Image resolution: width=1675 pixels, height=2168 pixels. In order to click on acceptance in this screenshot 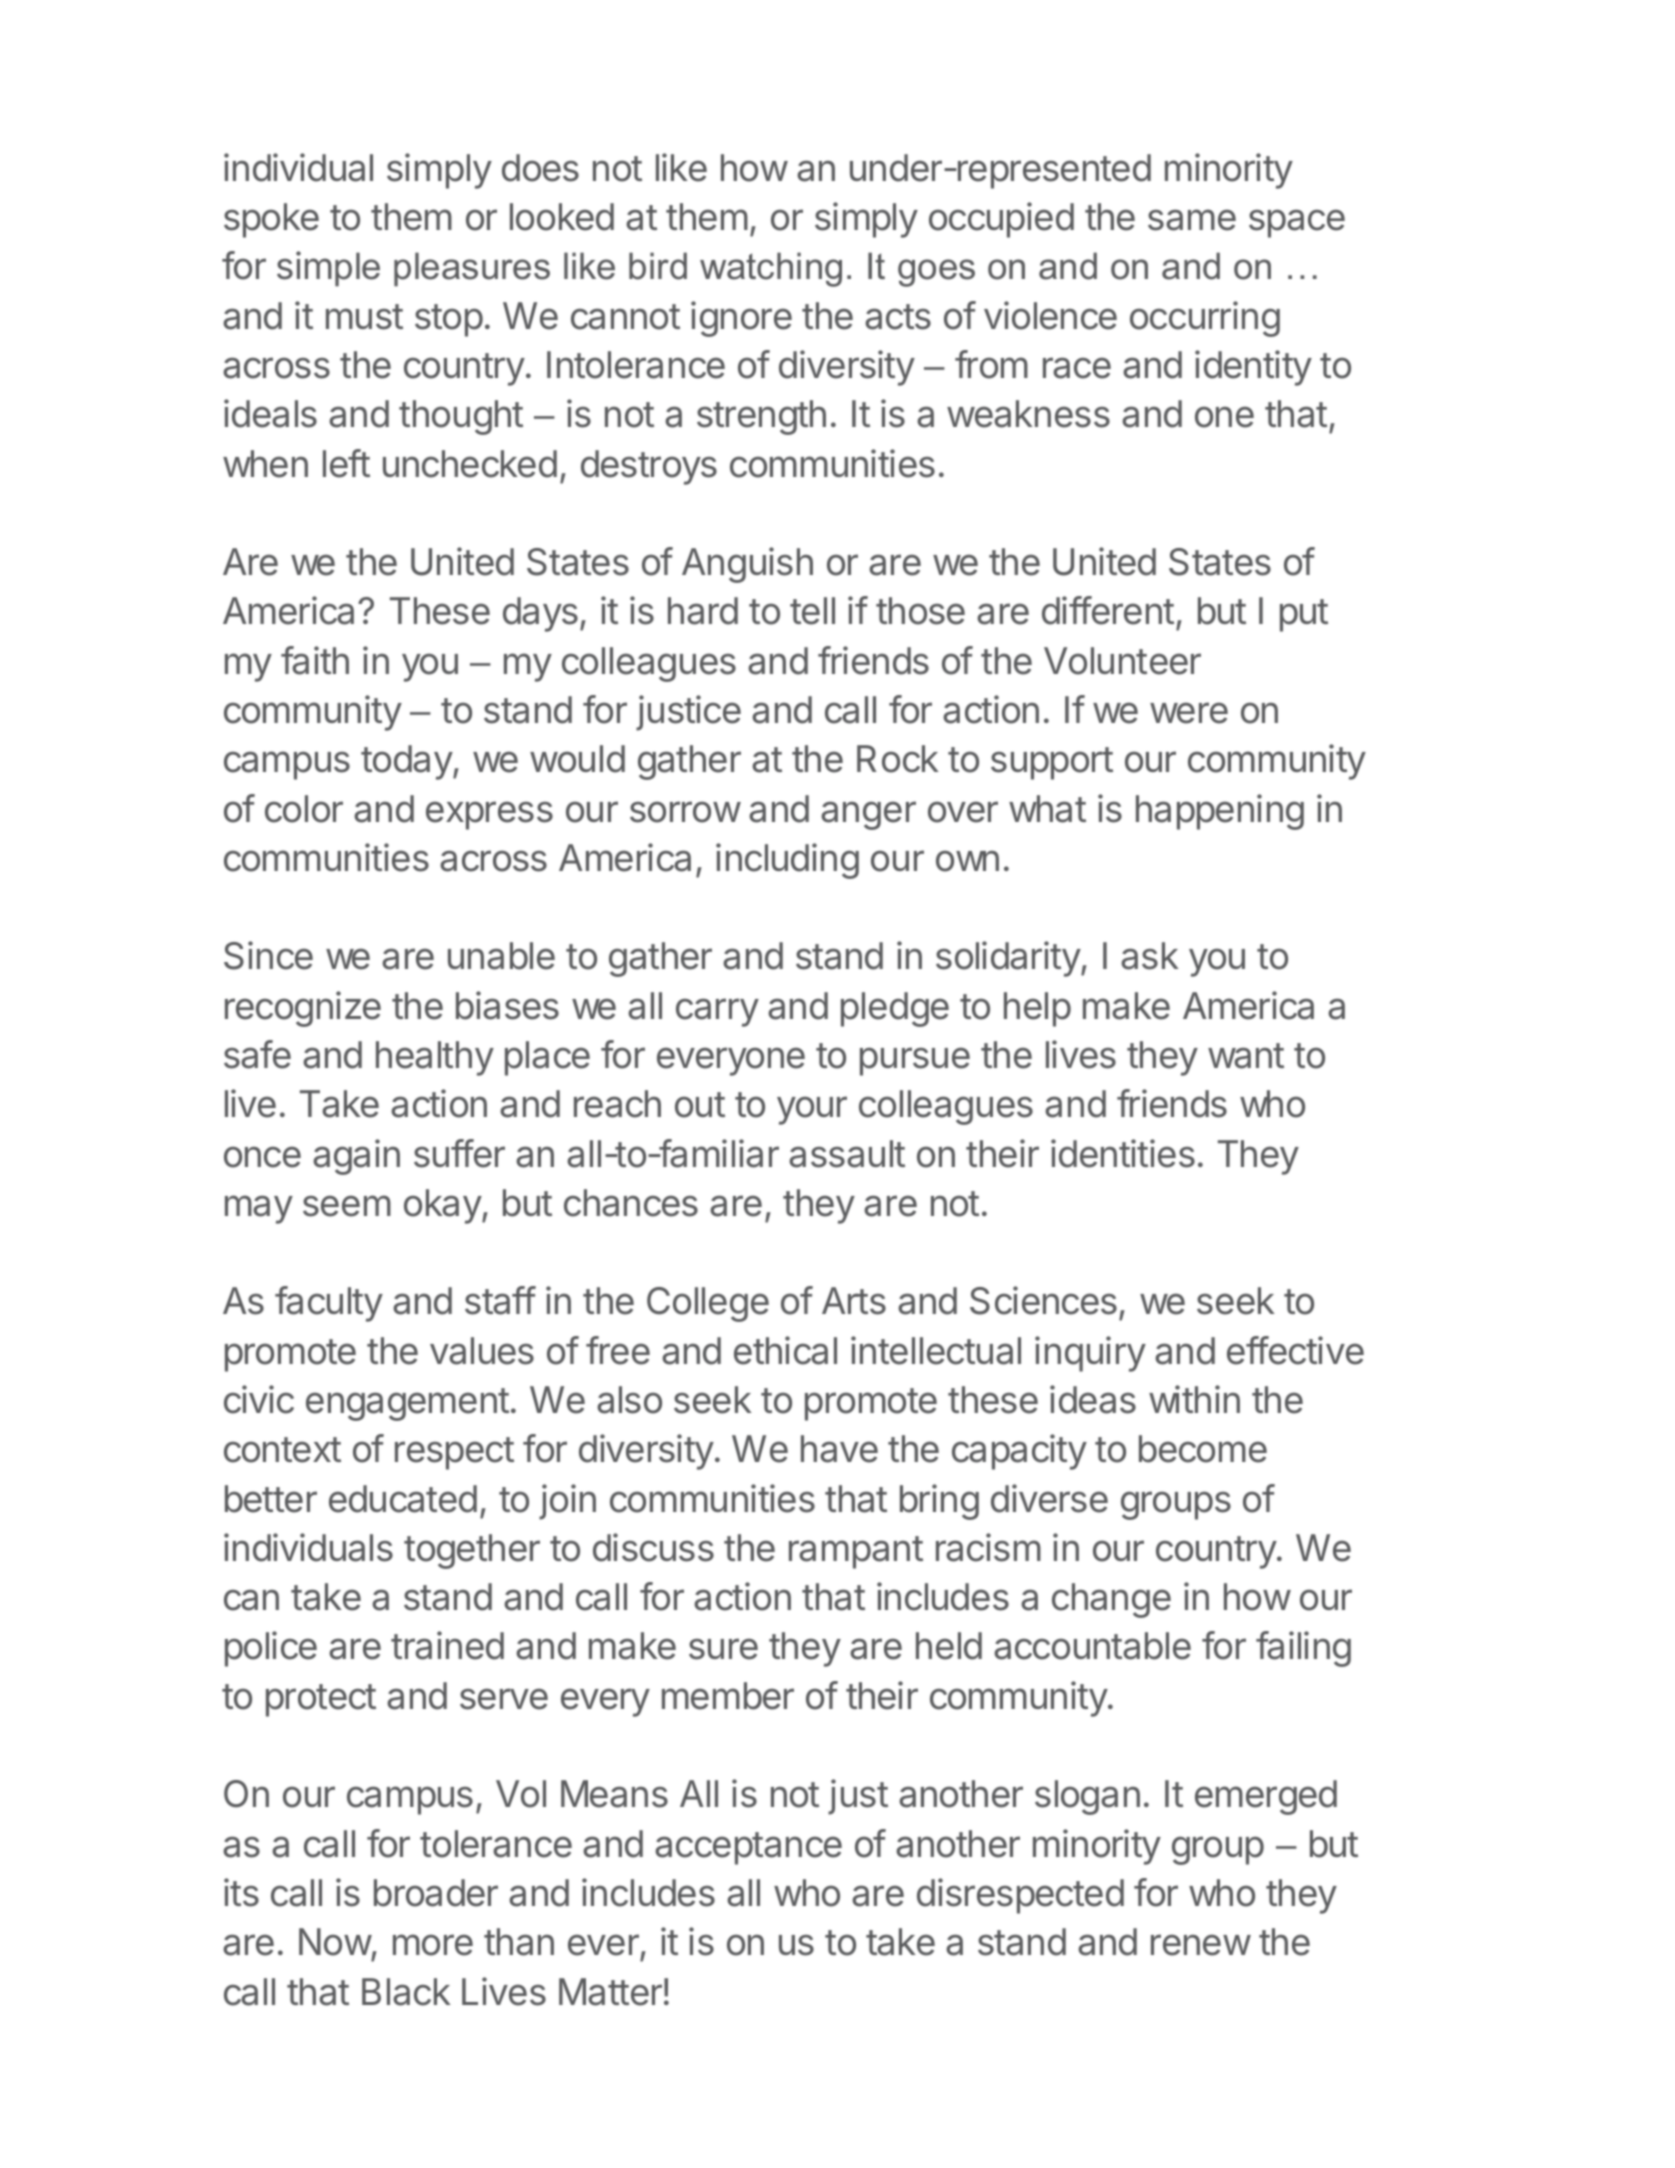, I will do `click(748, 1848)`.
